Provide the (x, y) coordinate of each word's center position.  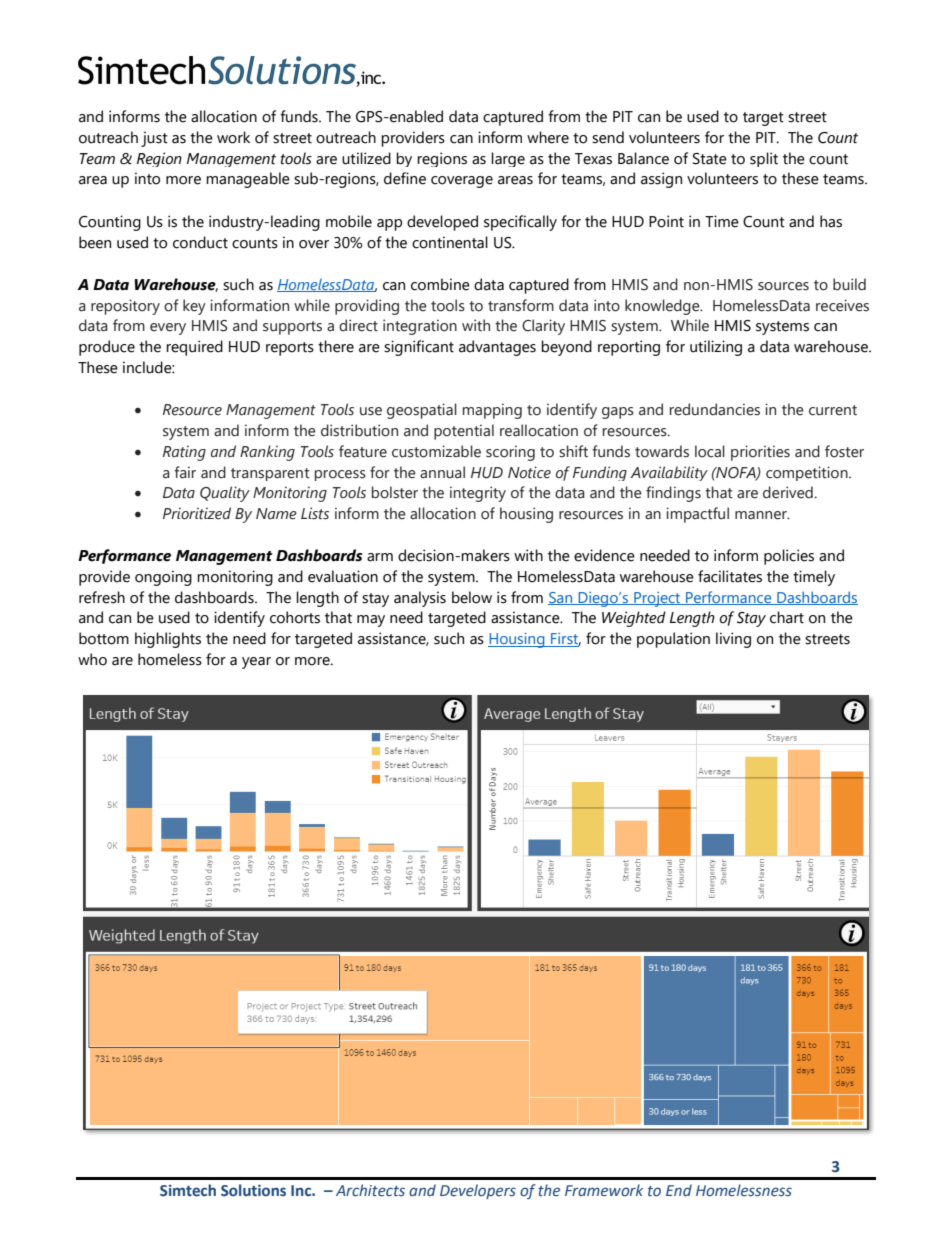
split (764, 159)
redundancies (715, 409)
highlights (168, 640)
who (92, 659)
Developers (478, 1191)
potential (464, 432)
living (733, 640)
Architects (370, 1190)
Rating (184, 453)
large (508, 159)
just (154, 139)
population (673, 640)
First (565, 640)
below (472, 597)
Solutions (253, 1190)
